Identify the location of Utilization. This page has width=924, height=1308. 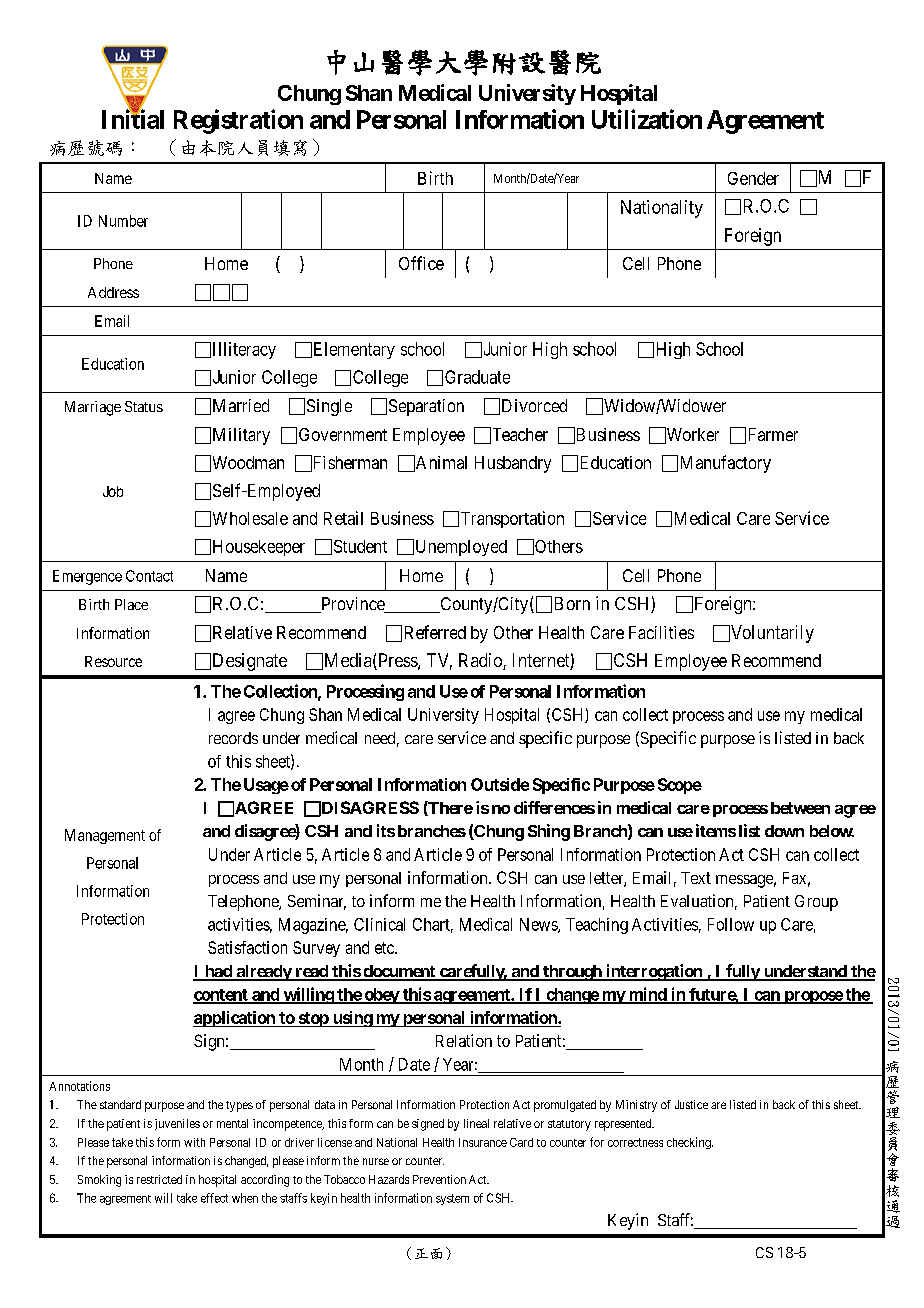
(647, 119).
